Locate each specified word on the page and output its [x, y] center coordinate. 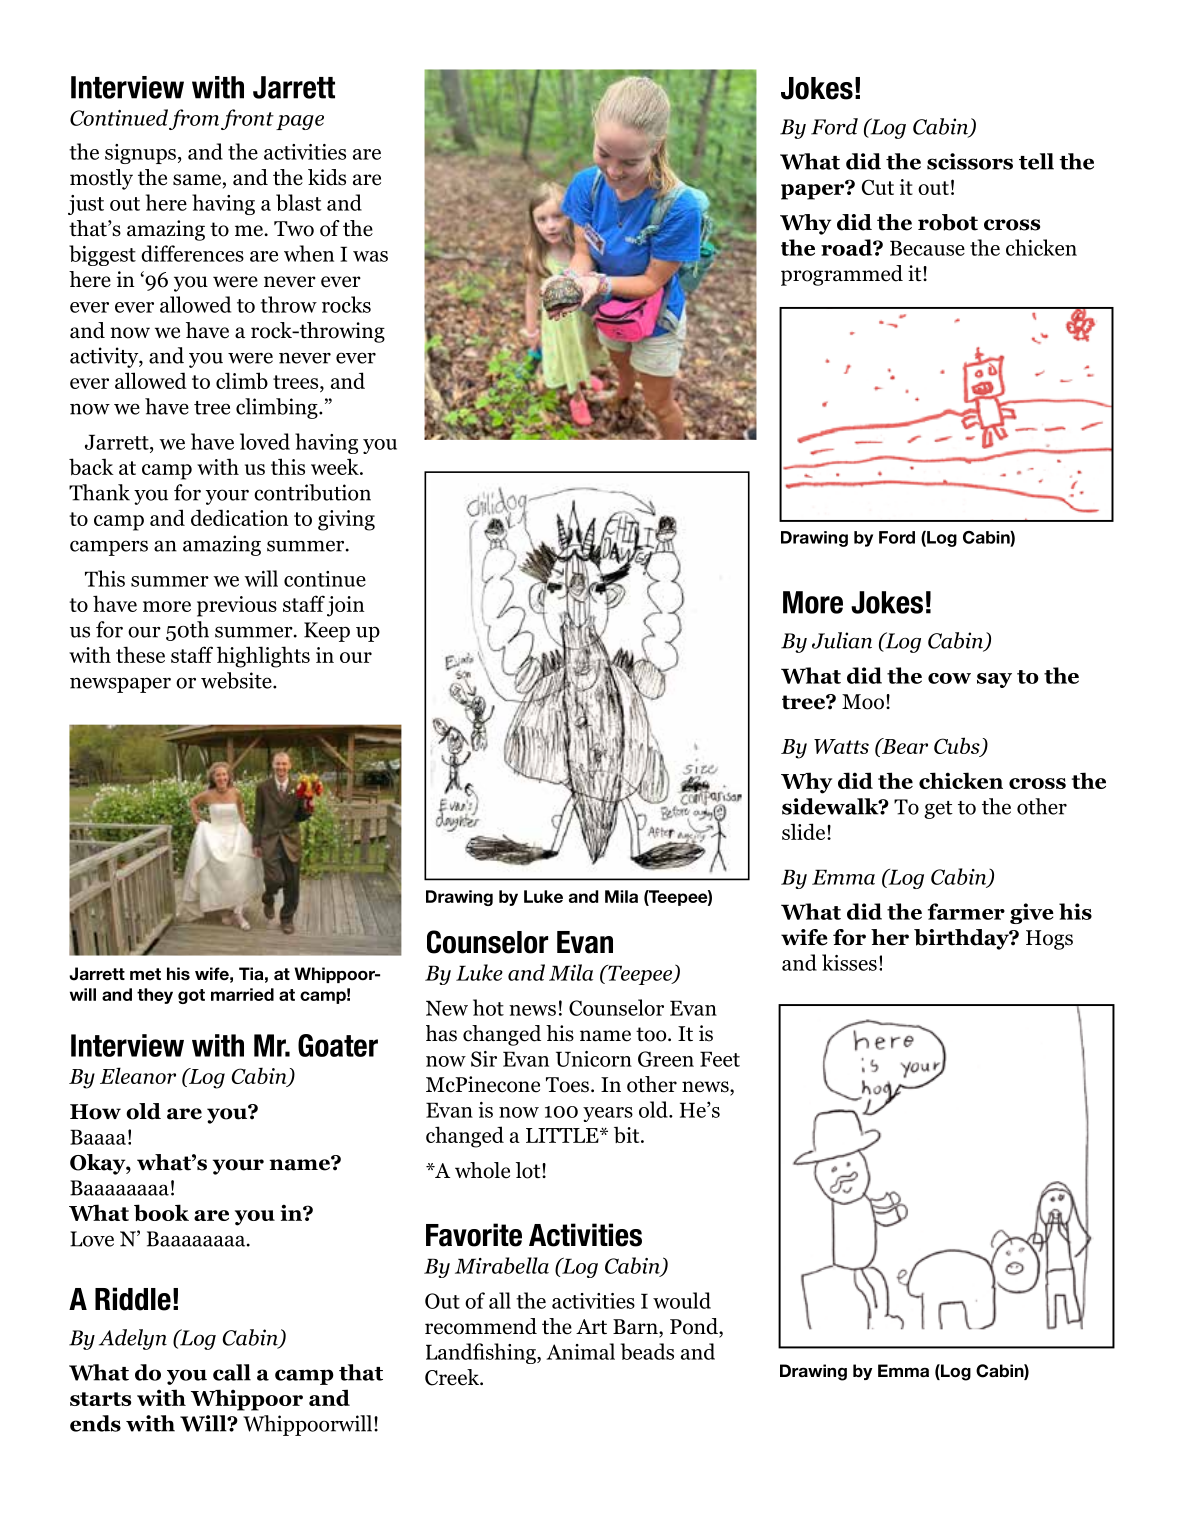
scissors [970, 161]
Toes [567, 1085]
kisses [849, 962]
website [237, 680]
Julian [842, 640]
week [336, 466]
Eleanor [138, 1075]
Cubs [958, 746]
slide [803, 831]
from [194, 119]
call [232, 1372]
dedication [240, 517]
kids [327, 177]
